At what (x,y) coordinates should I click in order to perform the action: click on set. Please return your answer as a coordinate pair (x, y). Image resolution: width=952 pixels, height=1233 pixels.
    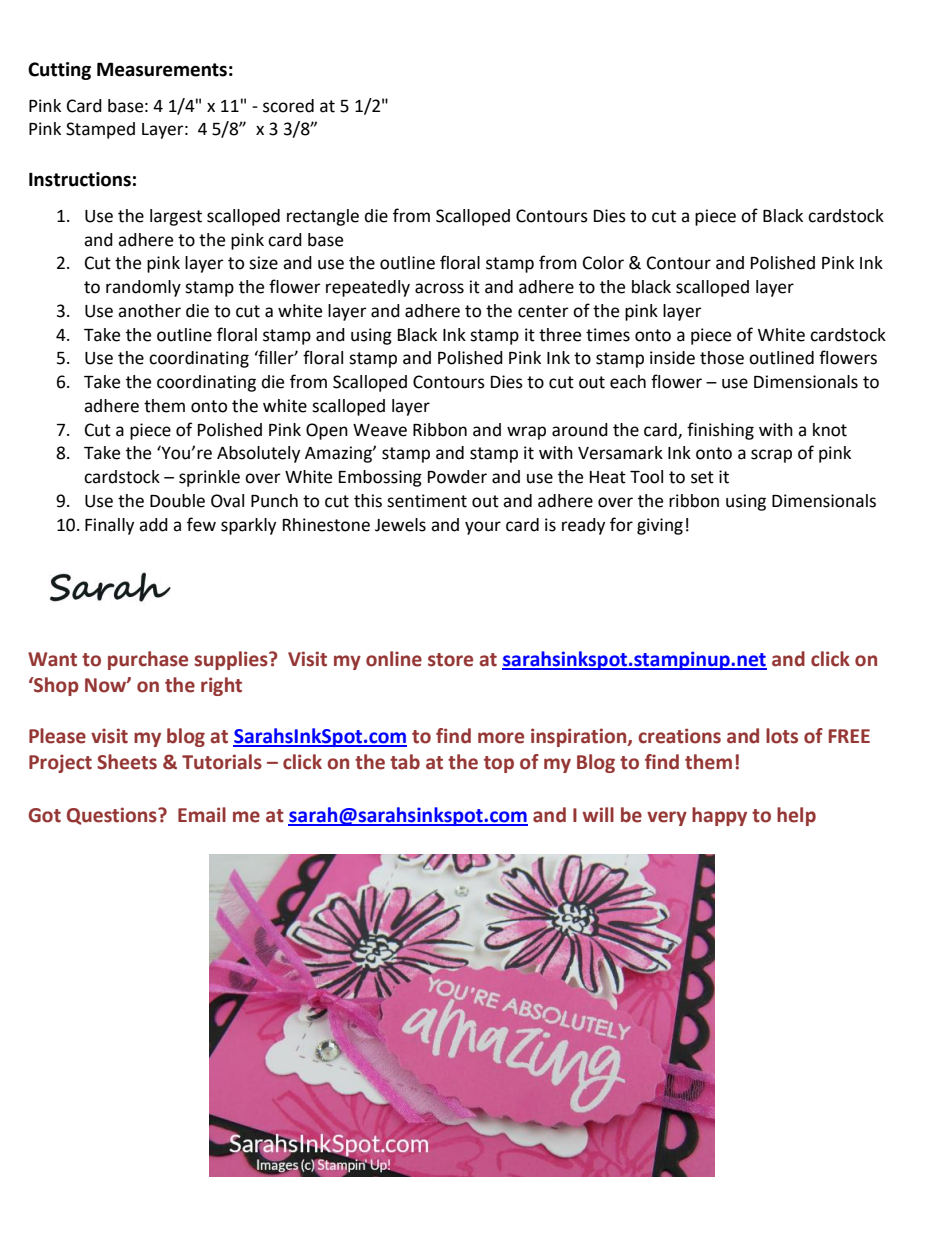
    Looking at the image, I should click on (702, 477).
